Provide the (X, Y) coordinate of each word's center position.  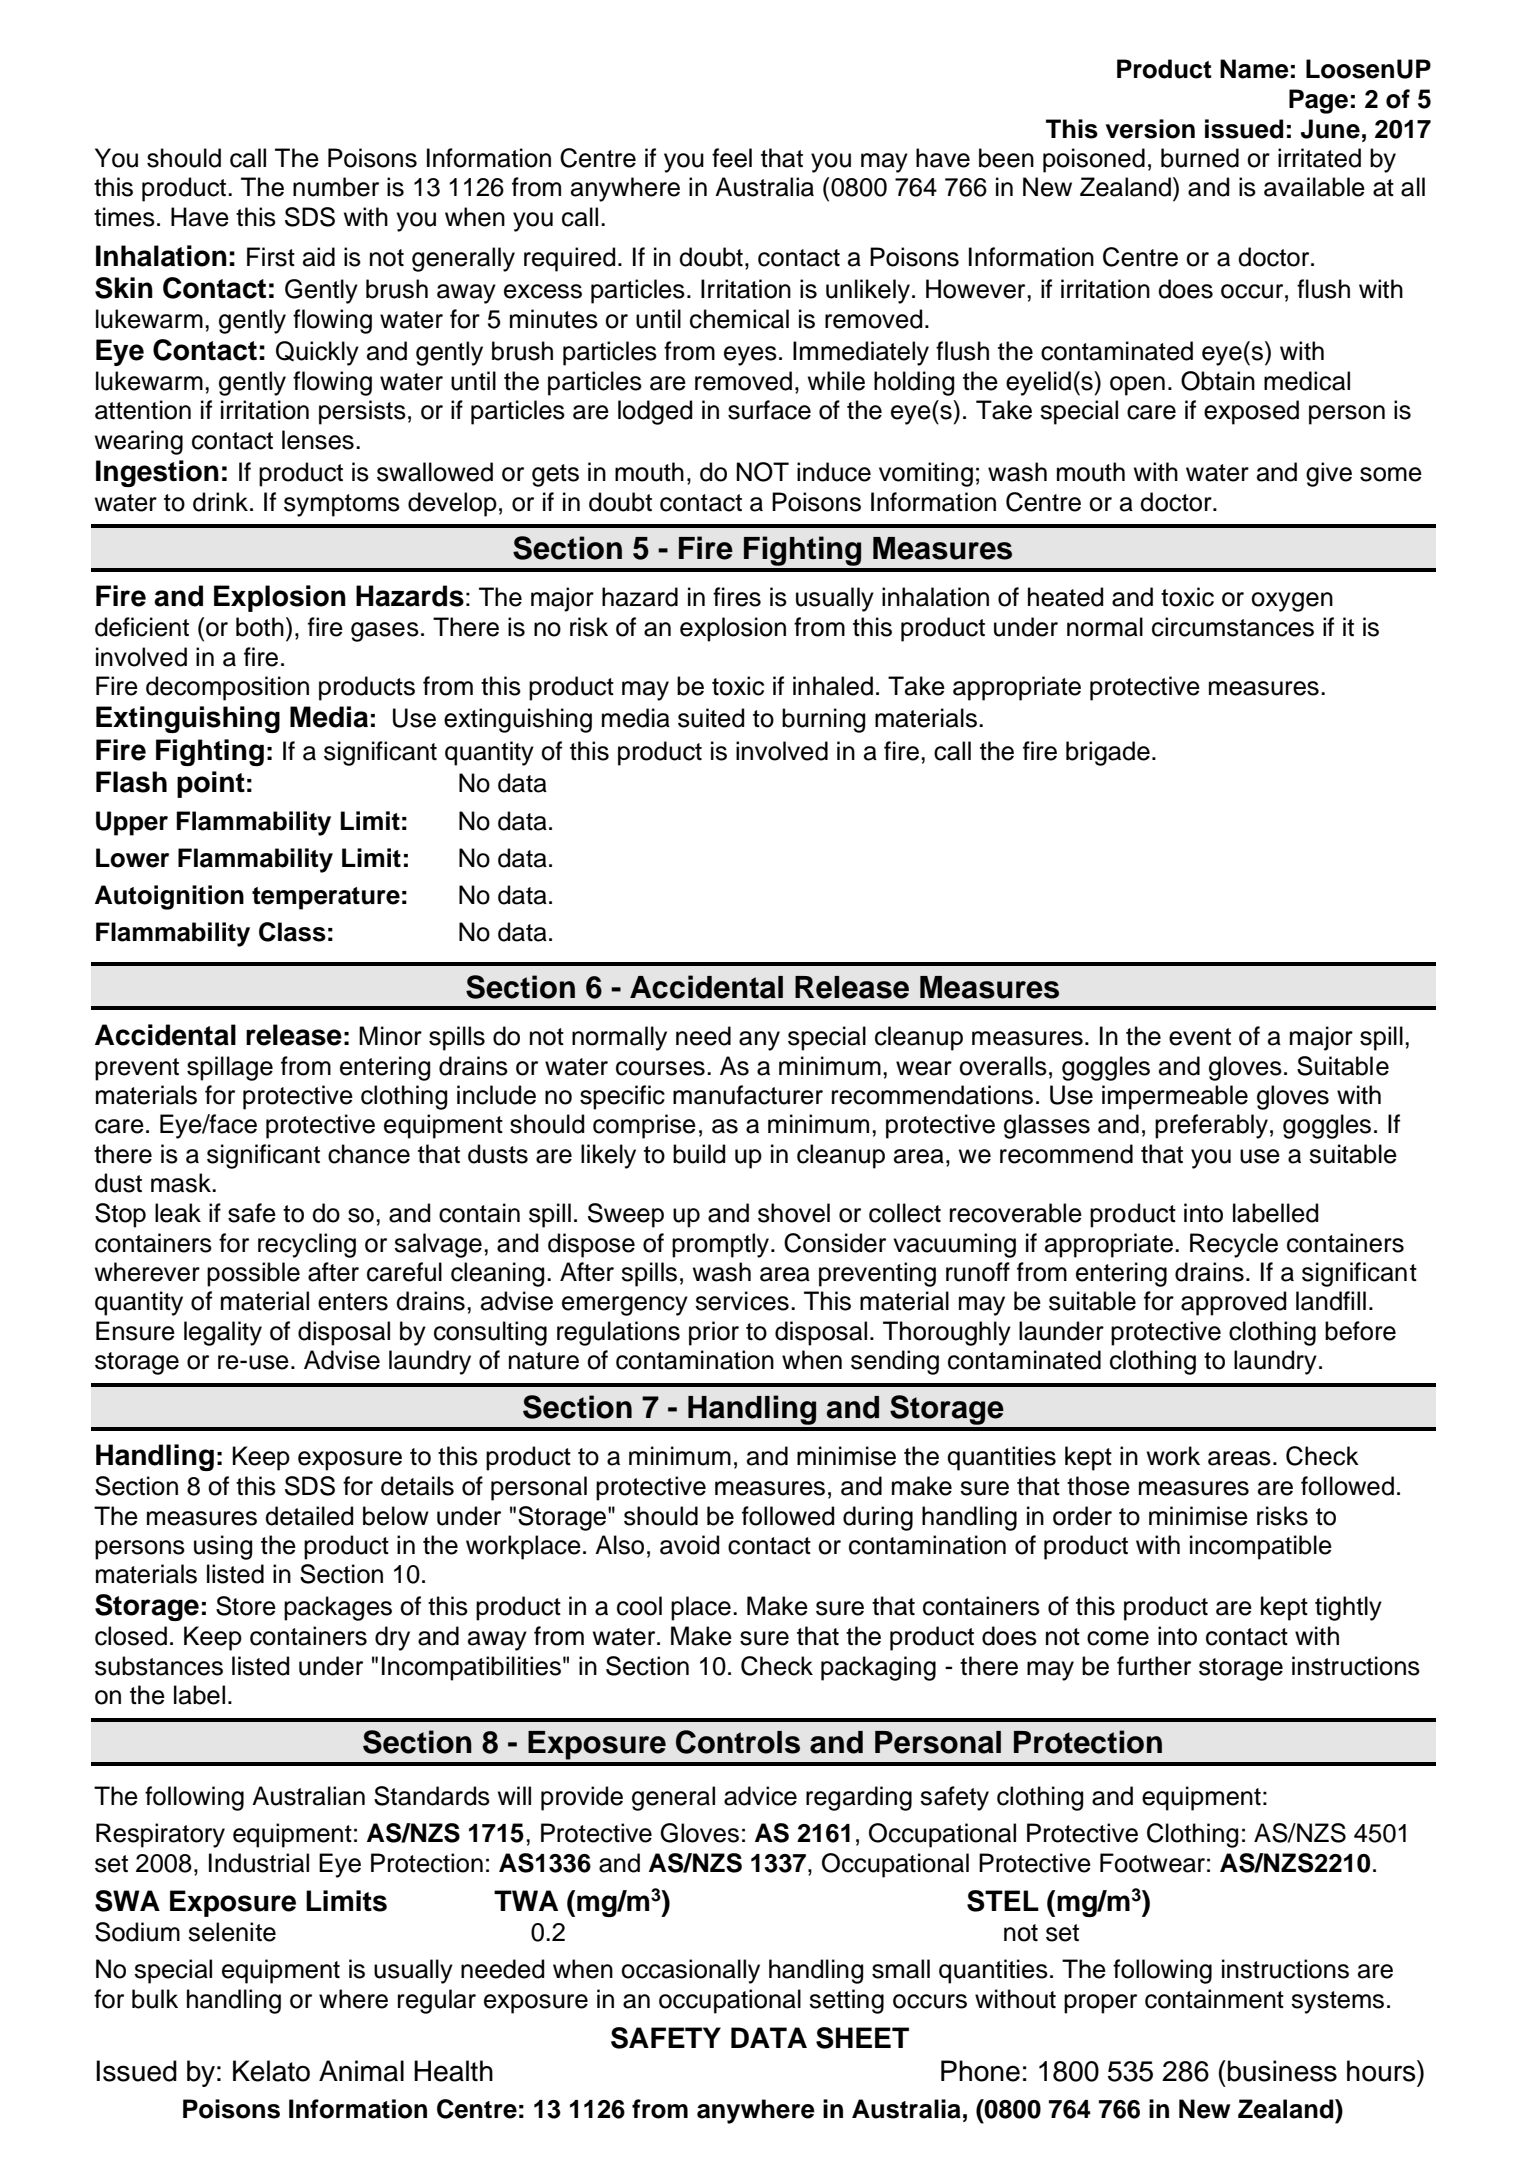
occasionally (690, 1971)
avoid (689, 1545)
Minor (390, 1036)
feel (732, 158)
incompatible (1261, 1547)
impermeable (1175, 1097)
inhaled (833, 686)
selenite (232, 1932)
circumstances (1233, 627)
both (260, 627)
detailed (309, 1516)
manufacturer (748, 1095)
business (1282, 2071)
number (336, 187)
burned (1200, 158)
